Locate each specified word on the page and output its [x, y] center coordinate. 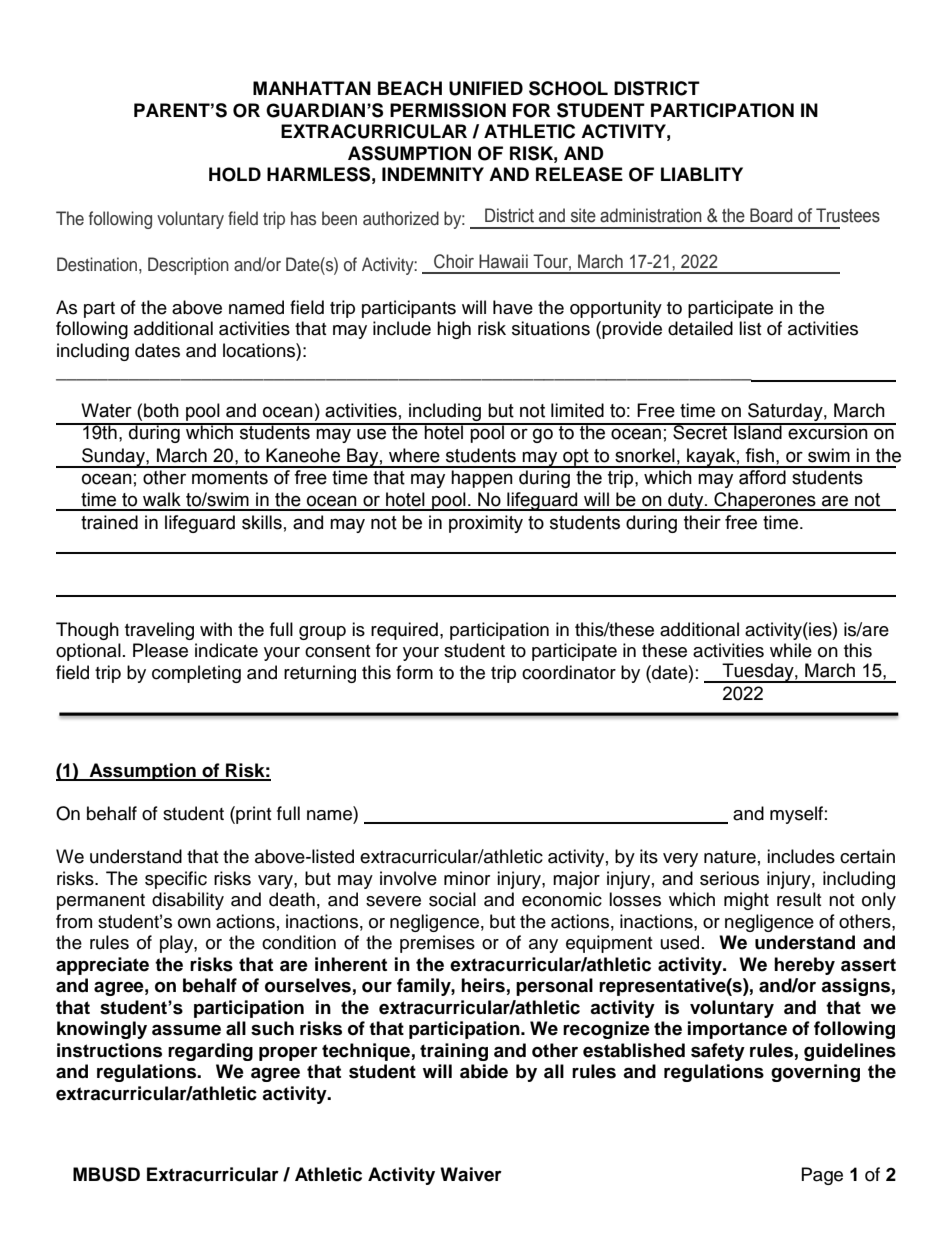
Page [822, 1176]
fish [759, 455]
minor [467, 878]
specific [176, 880]
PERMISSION [448, 110]
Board [771, 215]
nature [730, 857]
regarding [210, 1052]
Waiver [471, 1174]
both [161, 410]
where [414, 455]
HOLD [235, 174]
